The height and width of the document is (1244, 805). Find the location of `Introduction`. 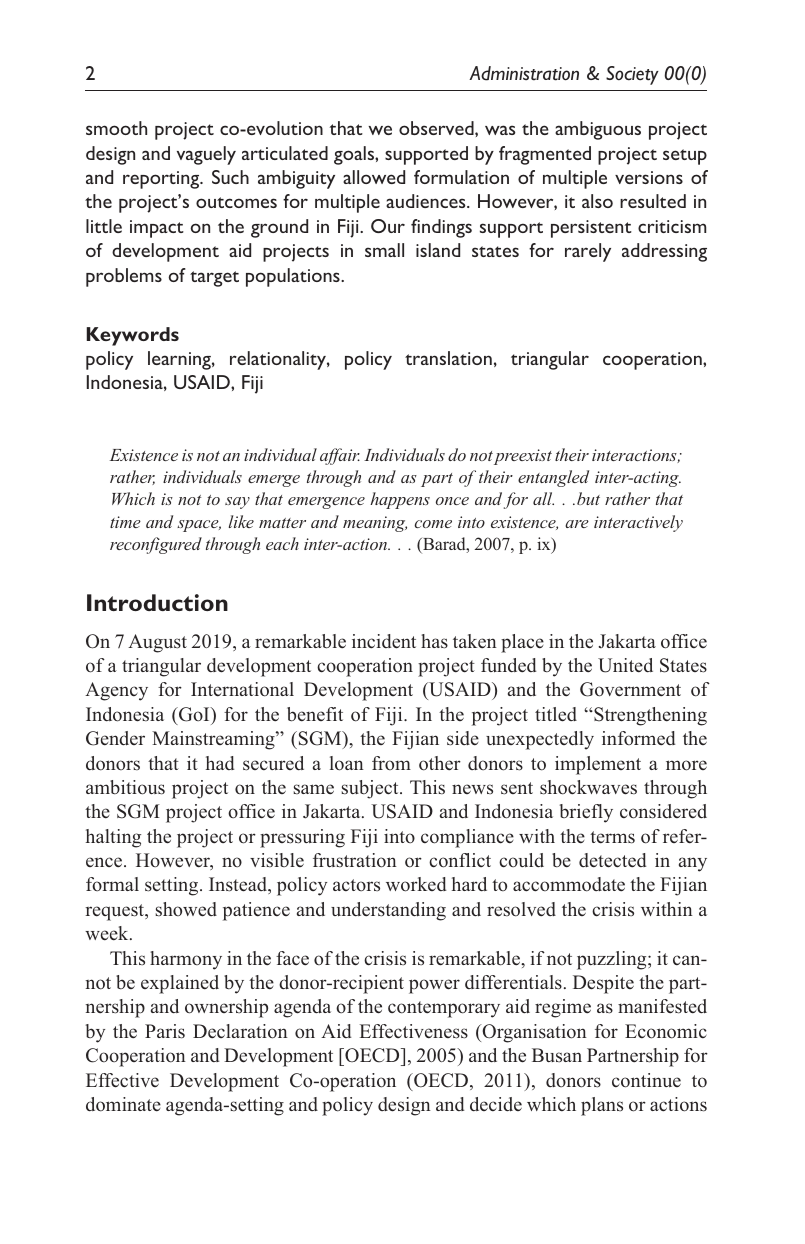

Introduction is located at coordinates (157, 602).
